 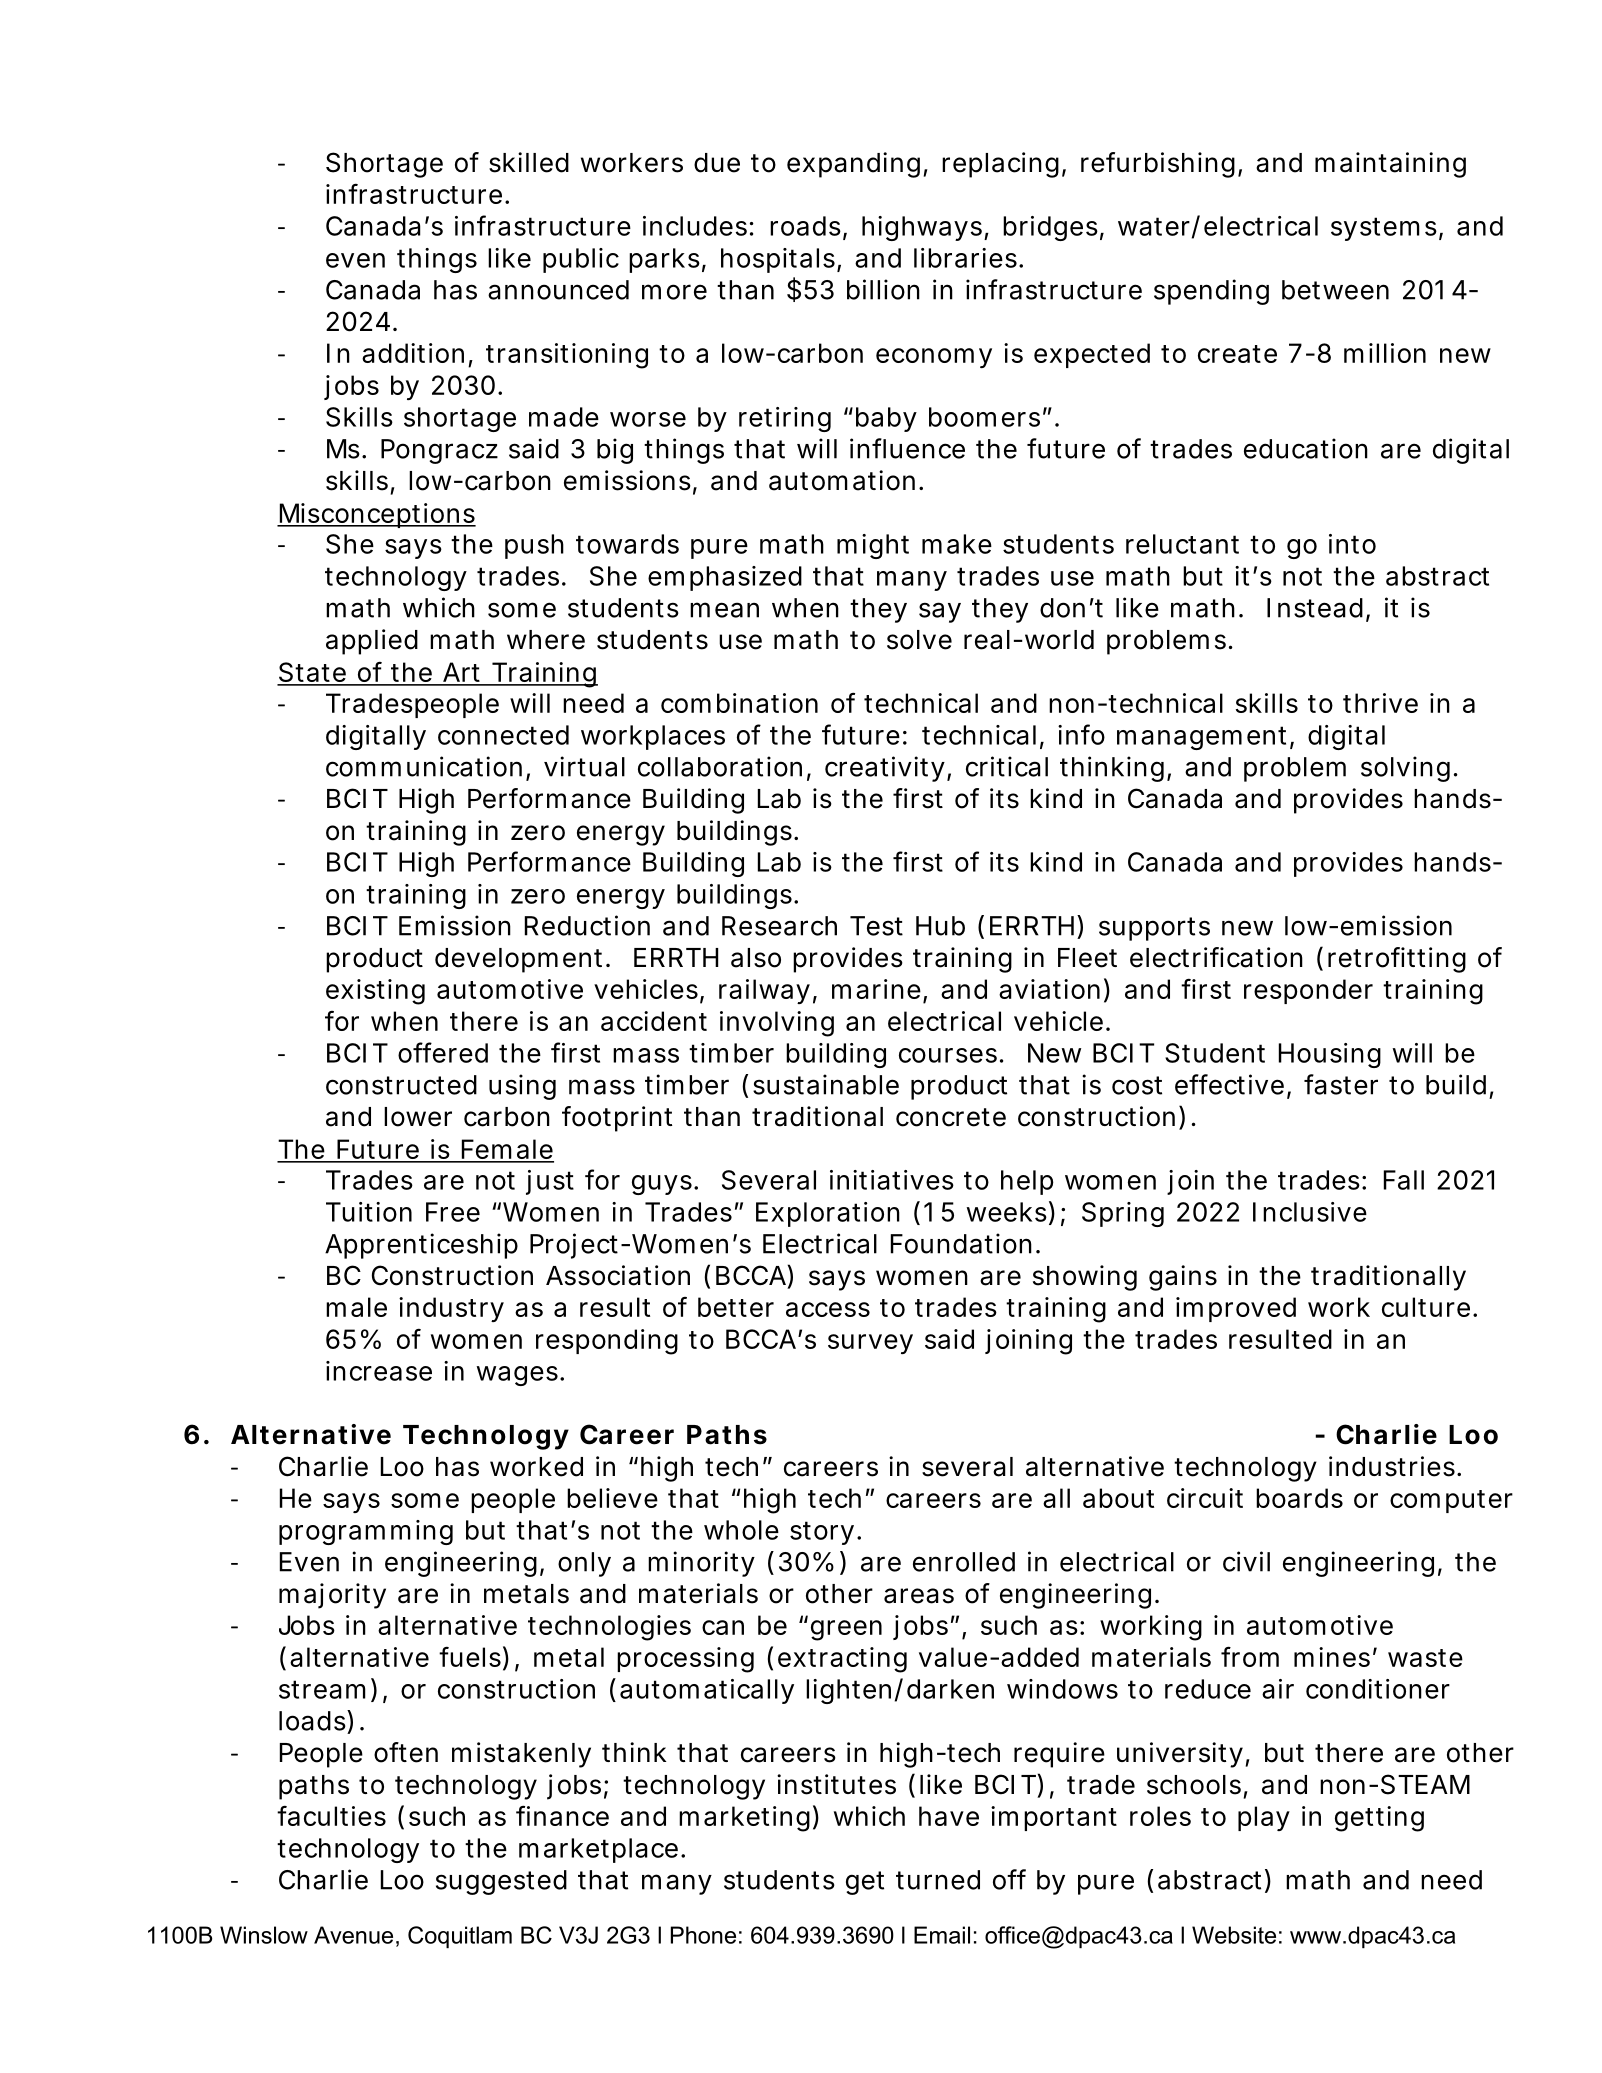 What do you see at coordinates (443, 1052) in the document?
I see `offered` at bounding box center [443, 1052].
